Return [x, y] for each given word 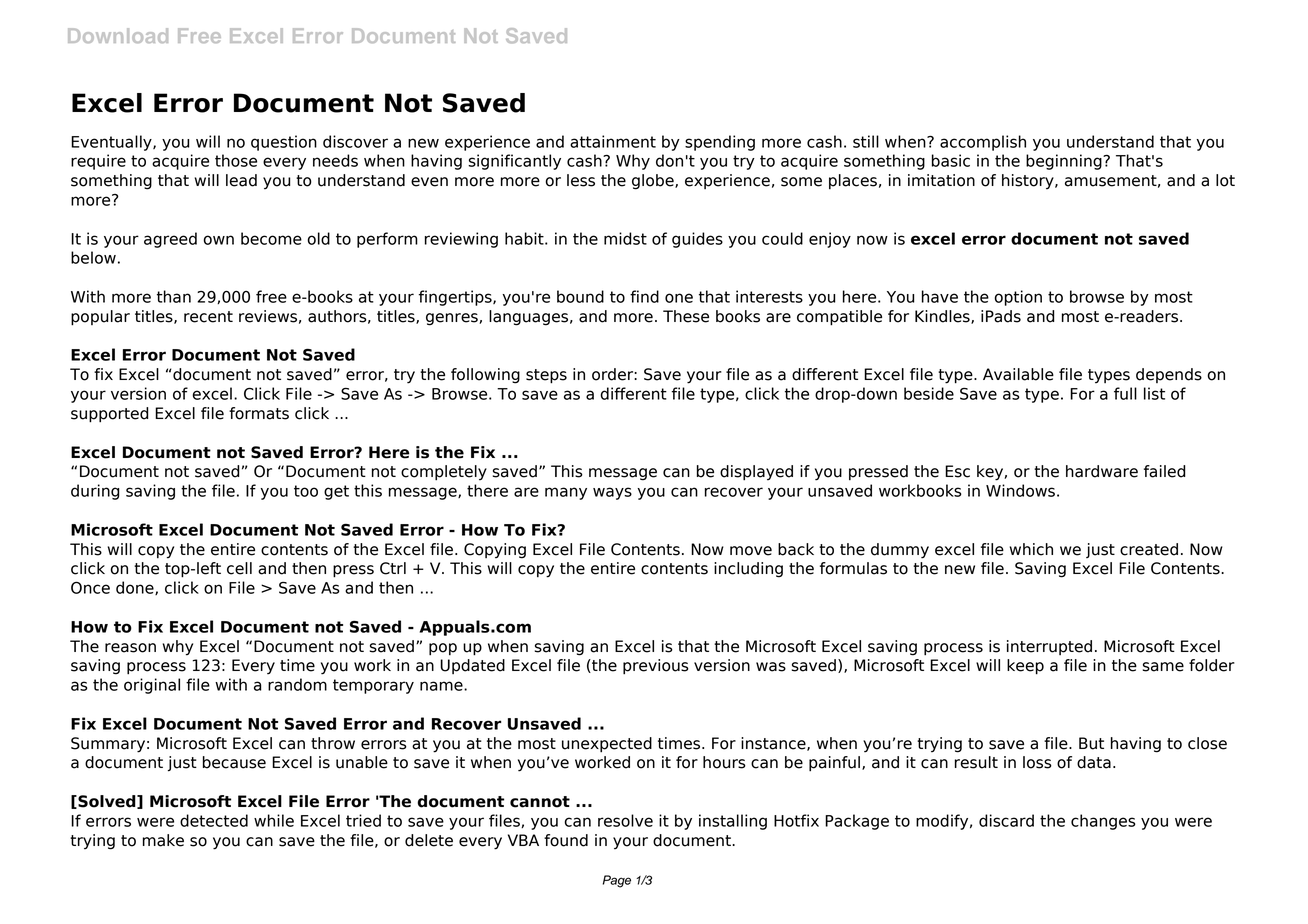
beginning [1065, 162]
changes [1103, 822]
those [236, 160]
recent [208, 317]
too [306, 491]
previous [656, 667]
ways [612, 493]
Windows [1020, 490]
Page [617, 881]
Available [1018, 374]
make [163, 840]
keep [1025, 667]
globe [654, 182]
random [297, 684]
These [686, 316]
